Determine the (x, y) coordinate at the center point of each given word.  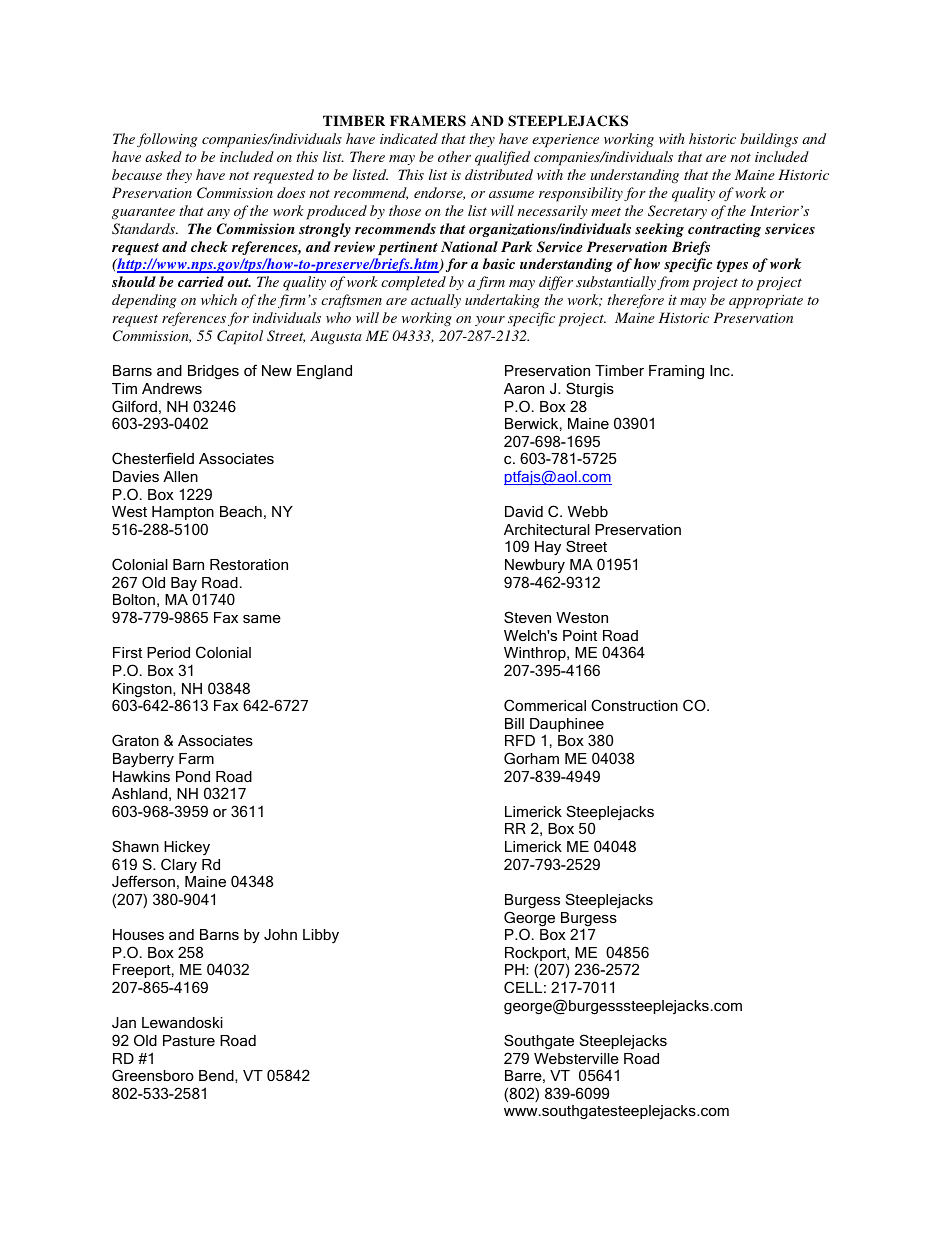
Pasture (189, 1040)
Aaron (524, 388)
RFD (520, 740)
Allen (180, 476)
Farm (196, 758)
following (167, 140)
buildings (769, 140)
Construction (634, 705)
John (280, 934)
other (454, 156)
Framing (676, 372)
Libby (321, 936)
